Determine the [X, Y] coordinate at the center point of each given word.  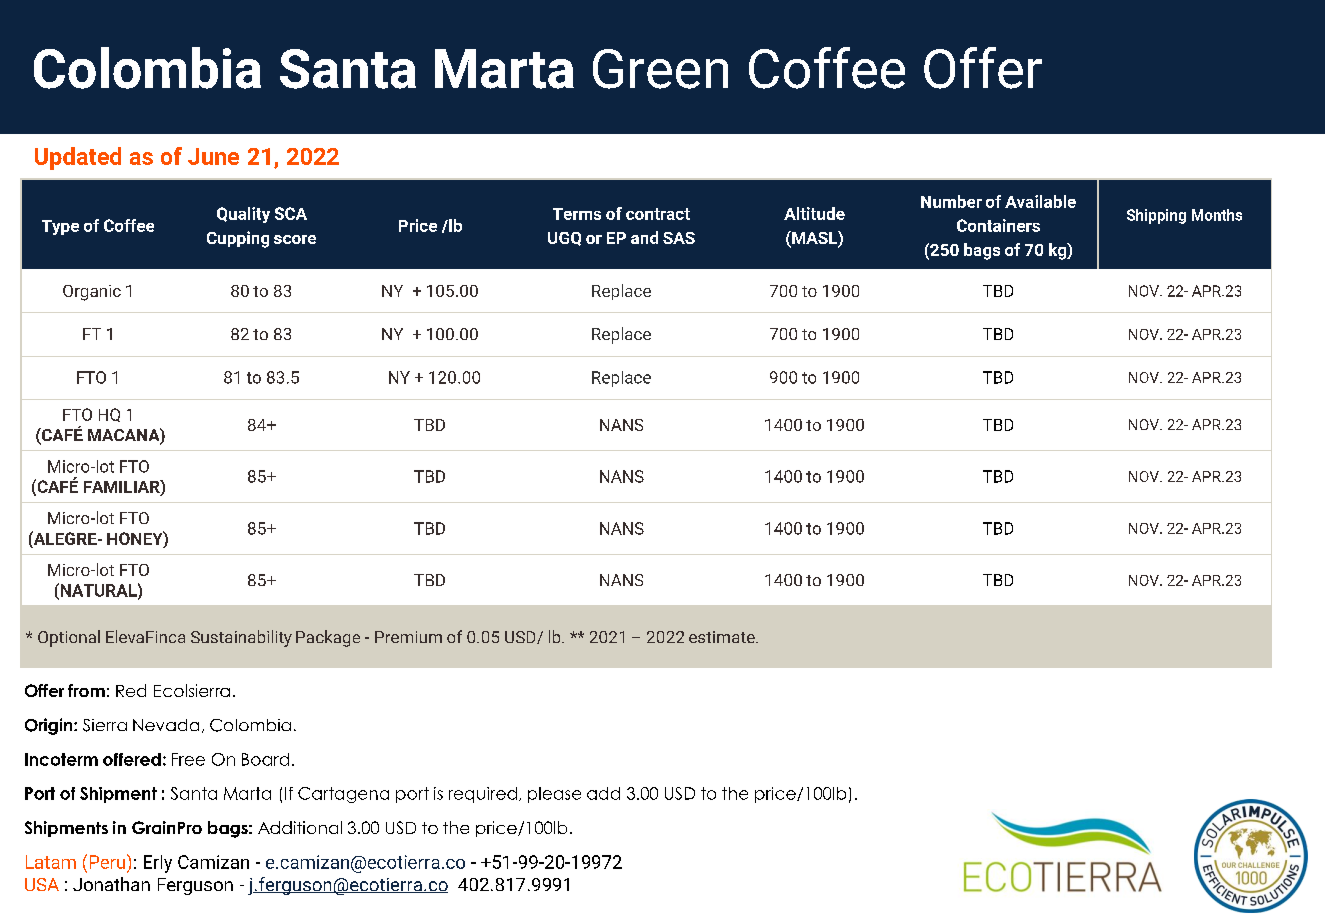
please [554, 795]
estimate [723, 637]
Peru [109, 861]
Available [1040, 201]
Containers [998, 225]
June [213, 156]
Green [660, 69]
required [483, 795]
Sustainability [241, 638]
